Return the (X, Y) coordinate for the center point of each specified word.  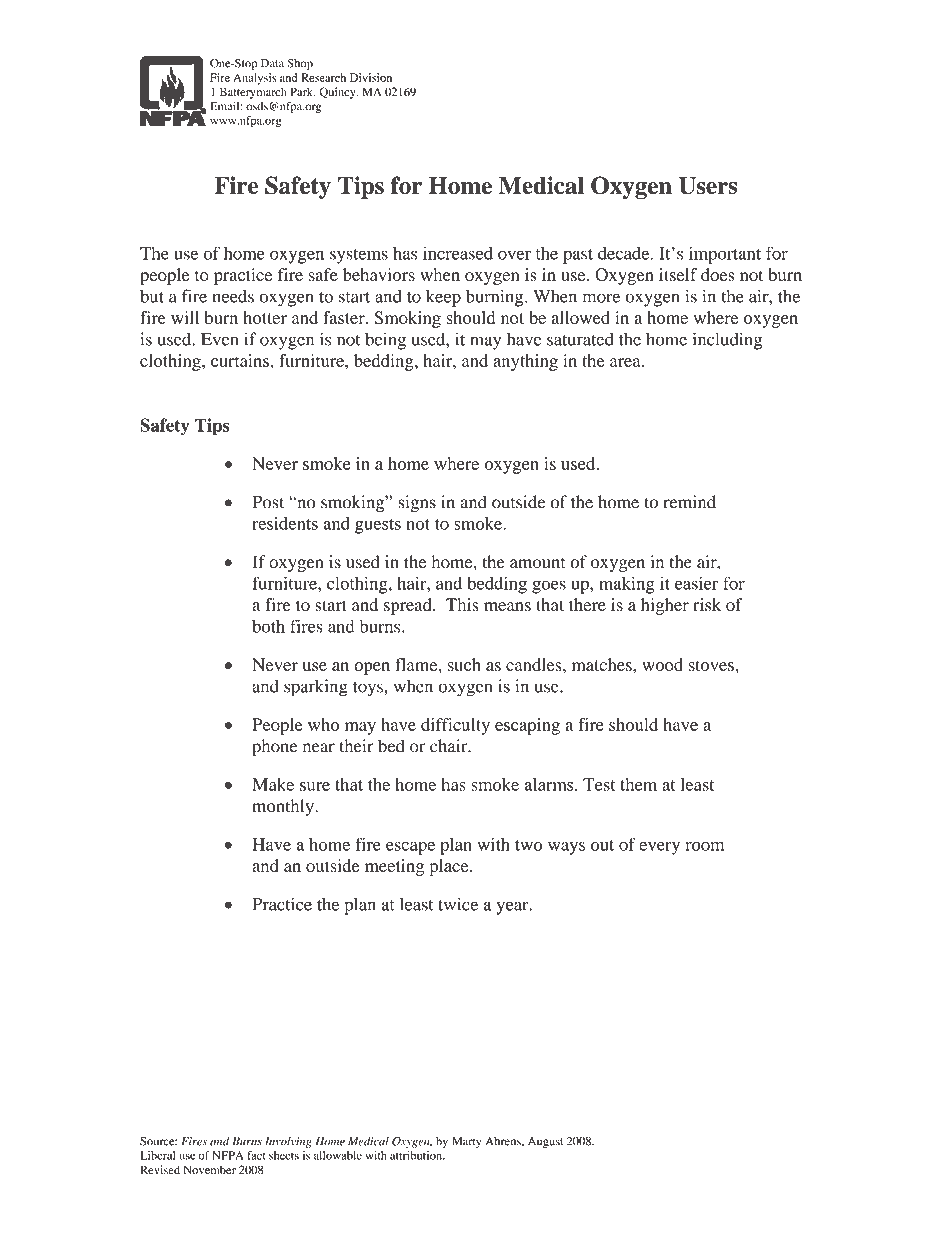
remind (689, 502)
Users (708, 186)
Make (273, 784)
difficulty (455, 726)
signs (417, 504)
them (638, 784)
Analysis (255, 79)
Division (371, 77)
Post (268, 502)
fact (256, 1155)
